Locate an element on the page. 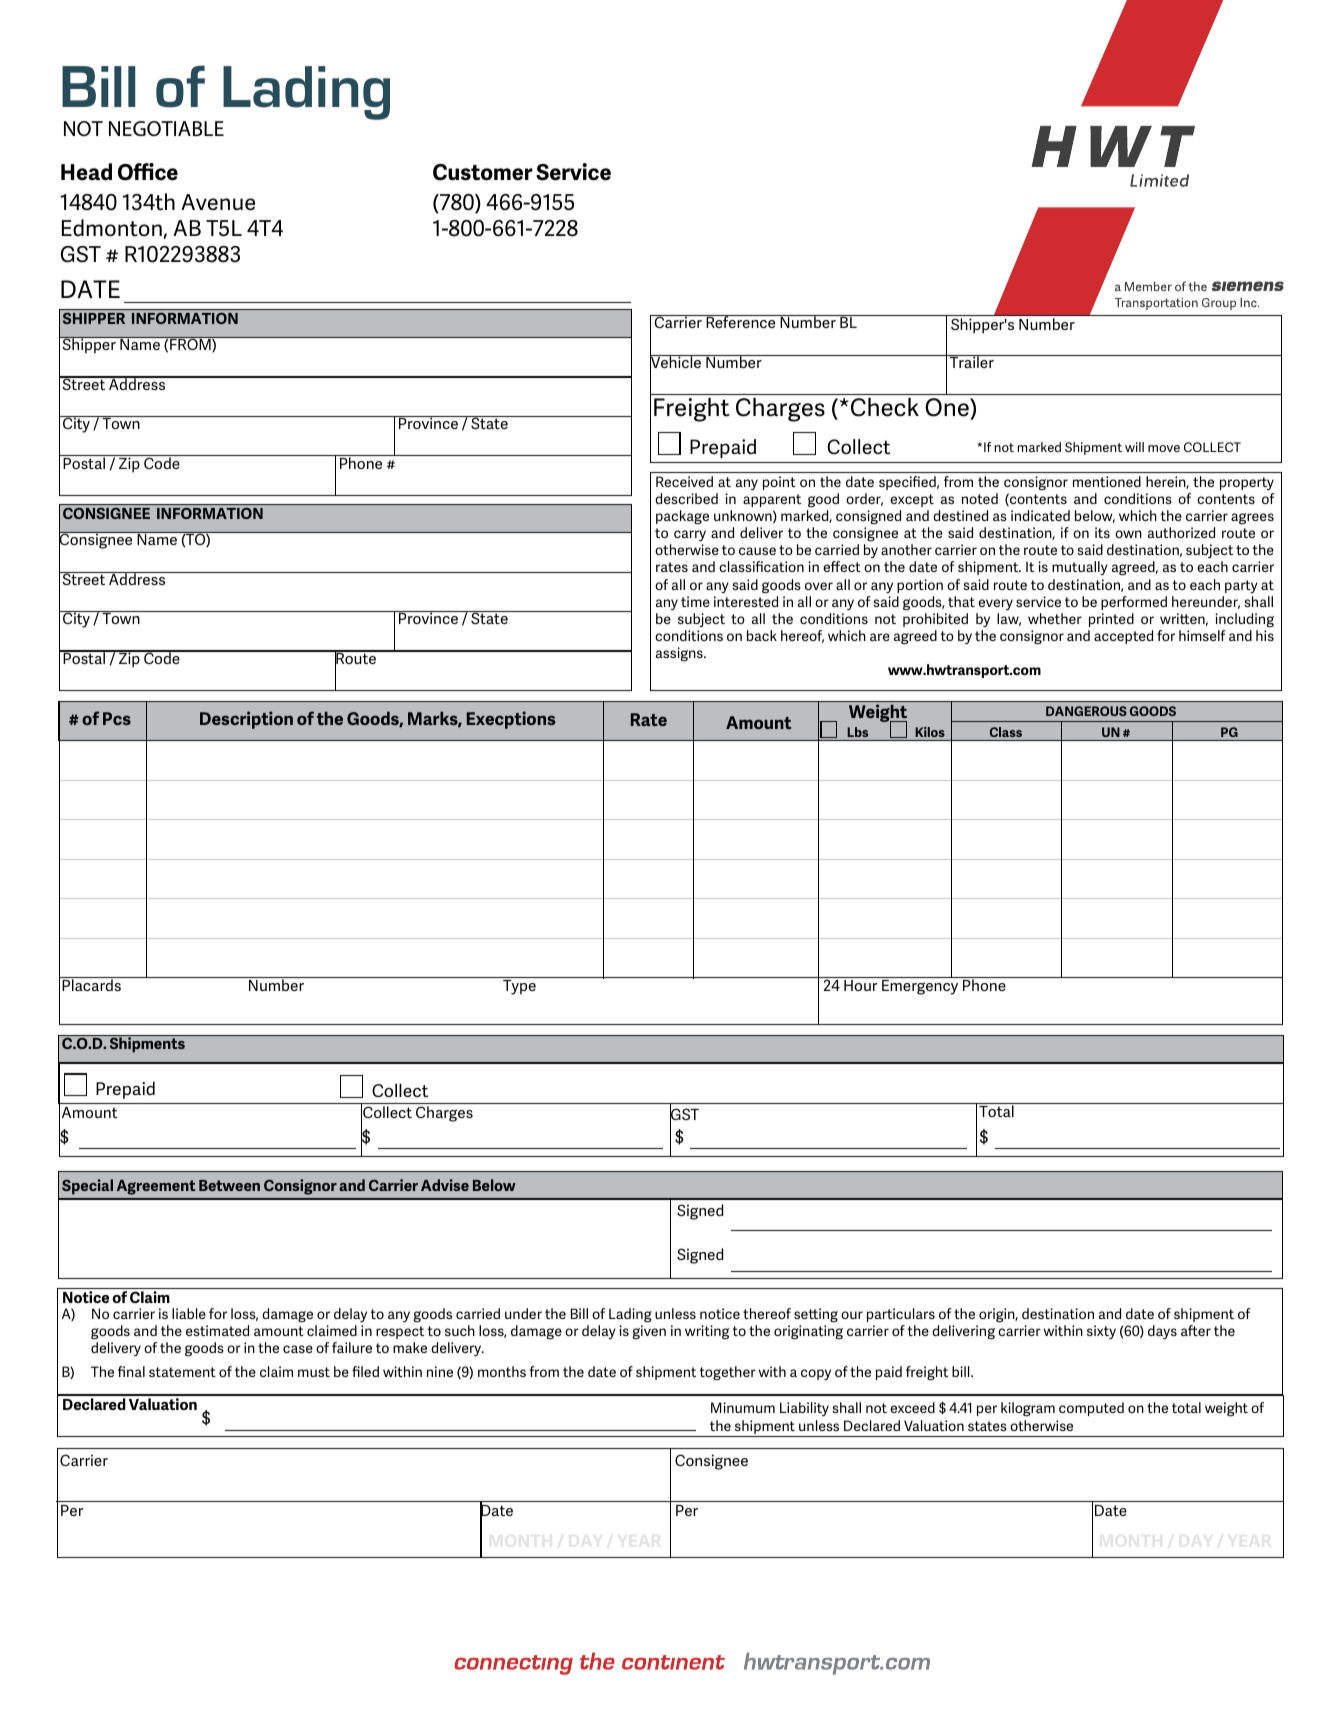 The width and height of the document is (1341, 1736). DANGEROUS is located at coordinates (1086, 711).
